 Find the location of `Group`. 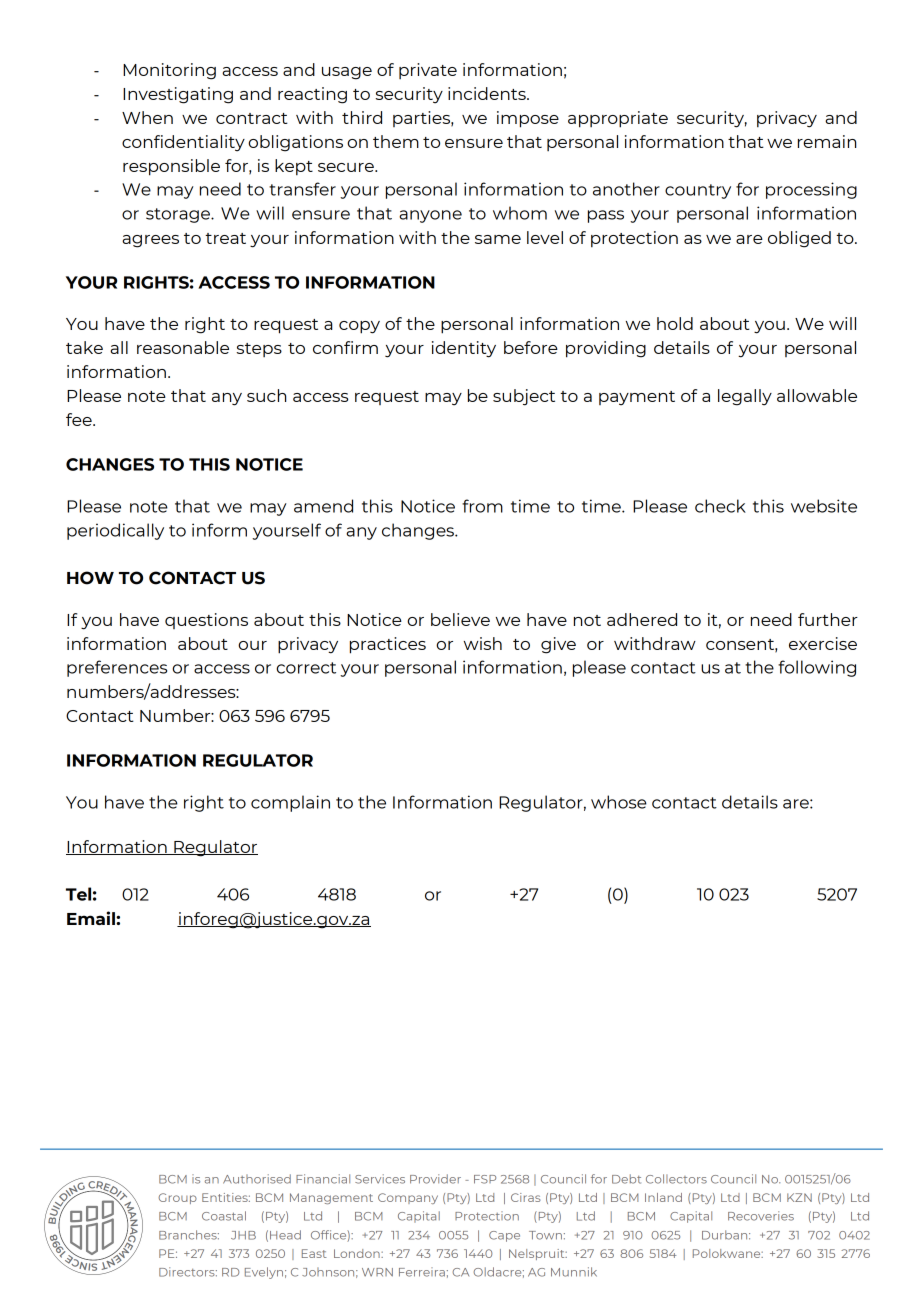

Group is located at coordinates (177, 1198).
